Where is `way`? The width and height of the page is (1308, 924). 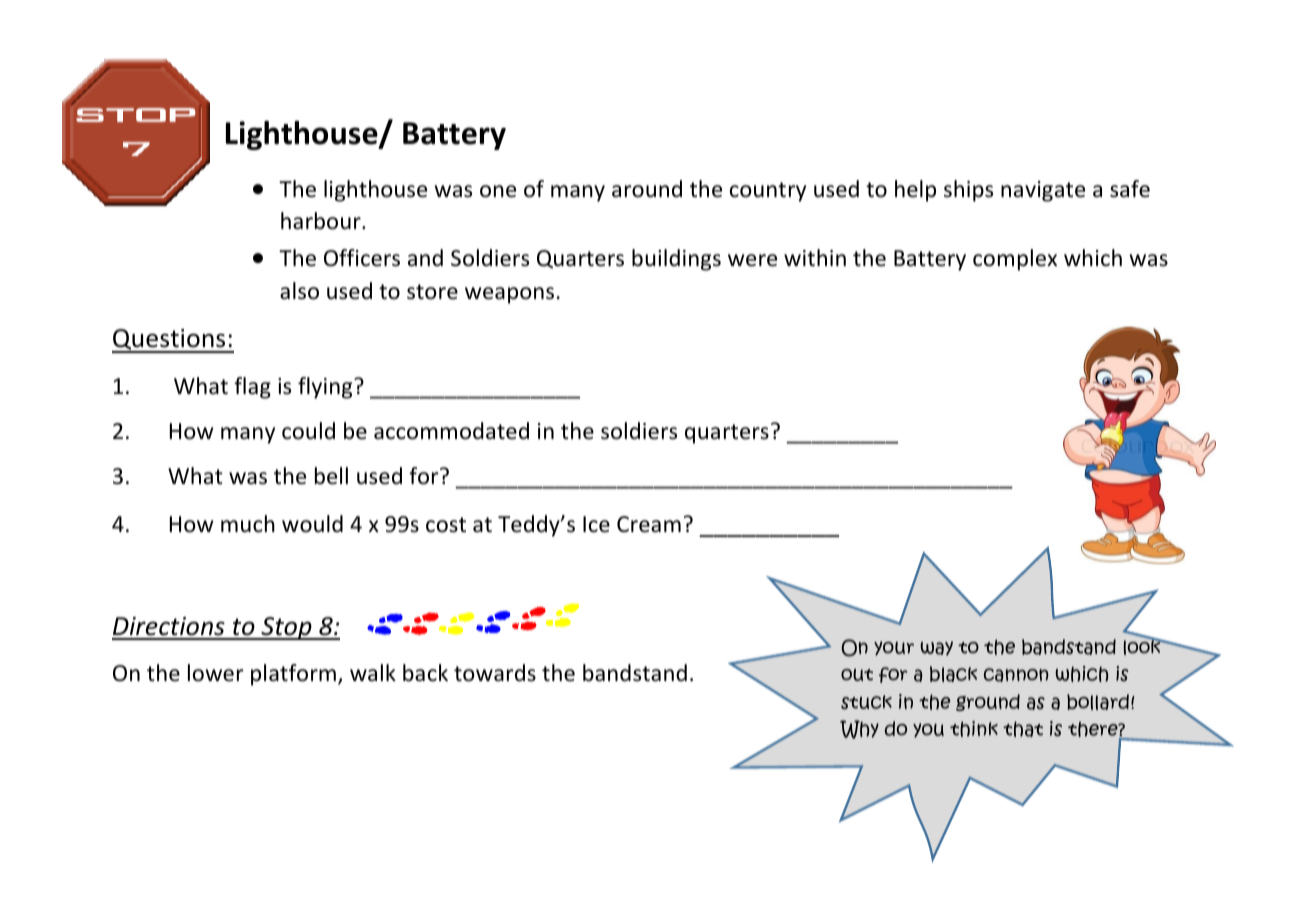
way is located at coordinates (936, 648).
